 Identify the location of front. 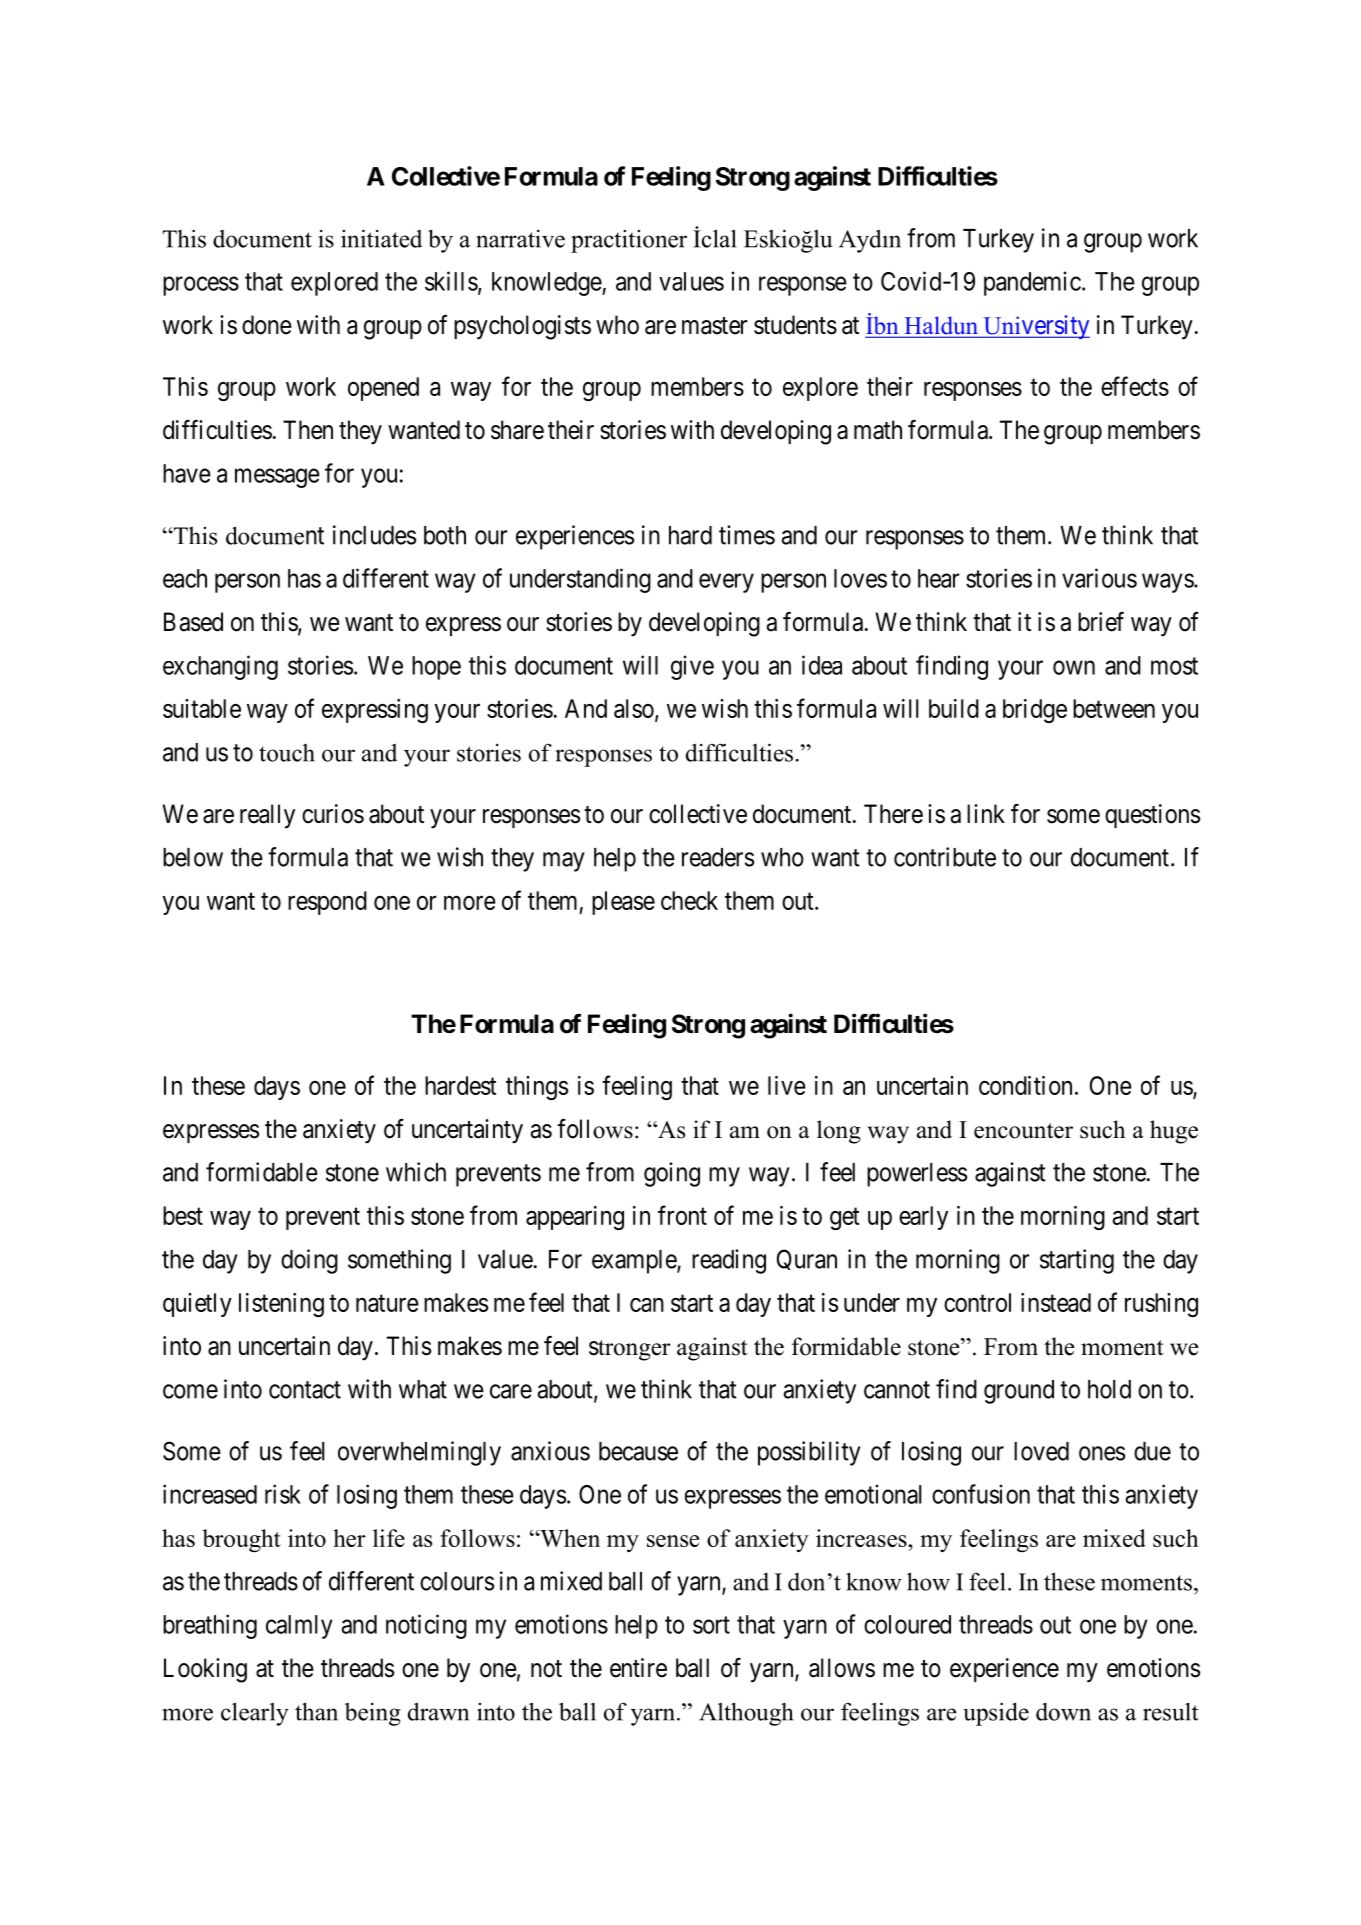
(682, 1215).
